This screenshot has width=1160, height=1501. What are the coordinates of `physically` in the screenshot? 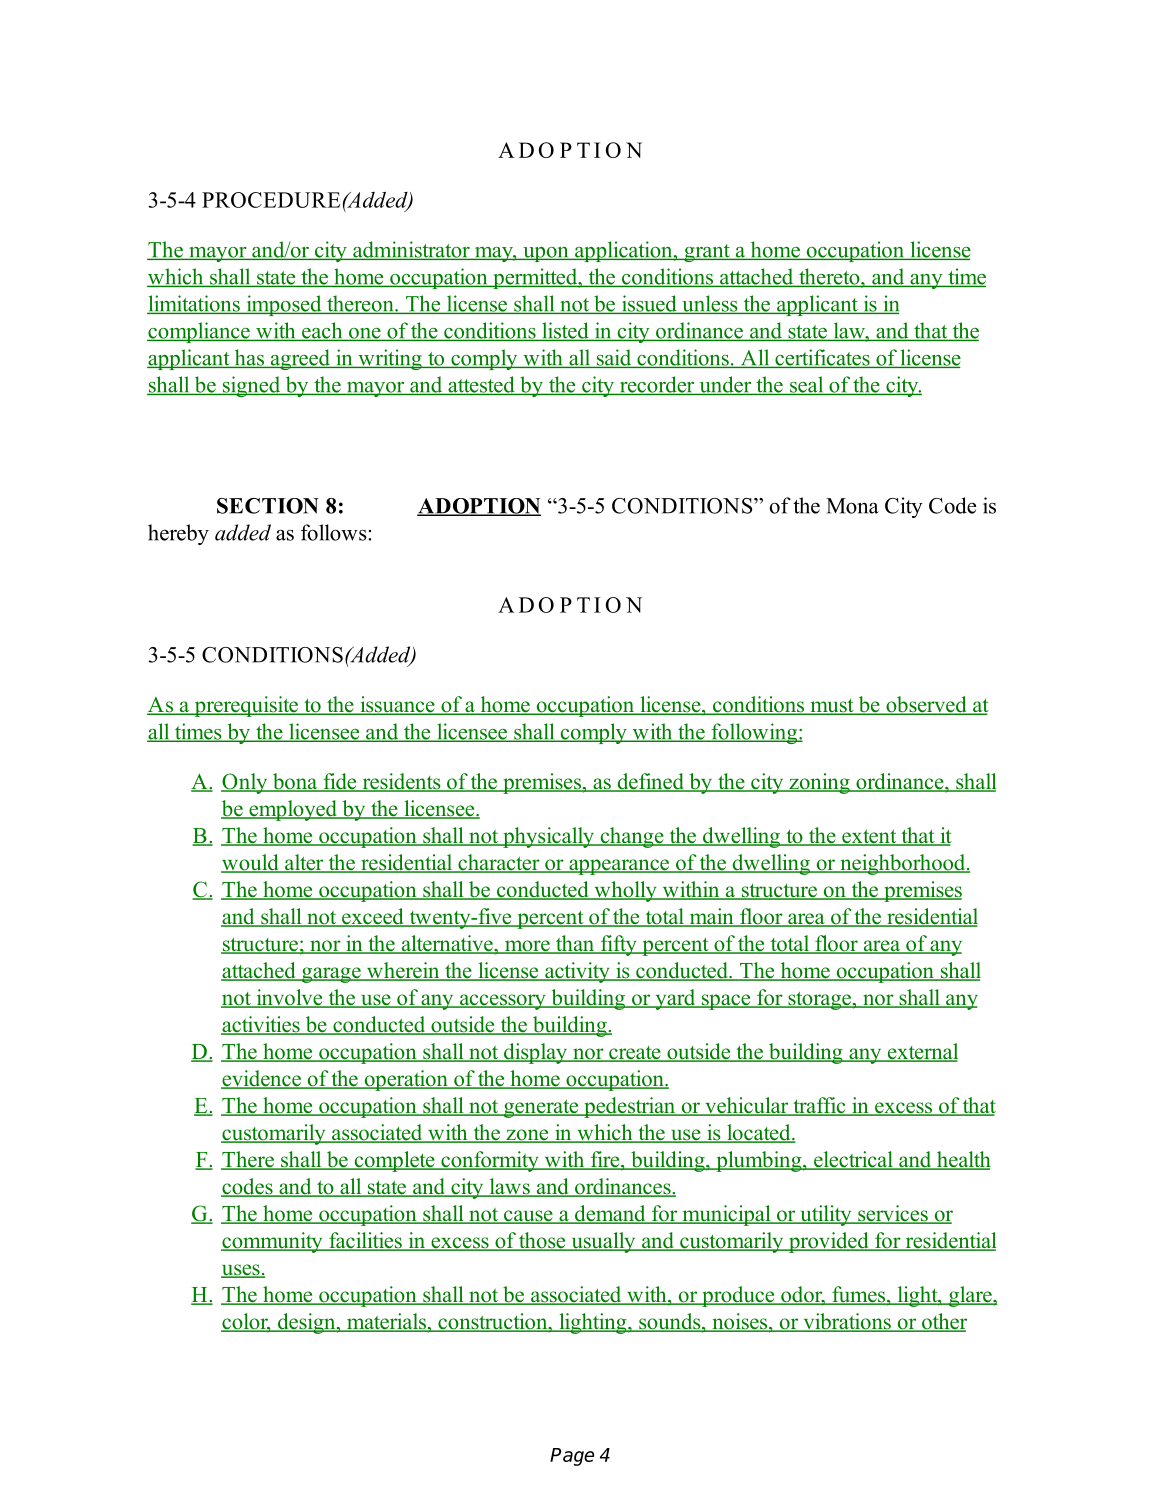 It's located at (549, 837).
